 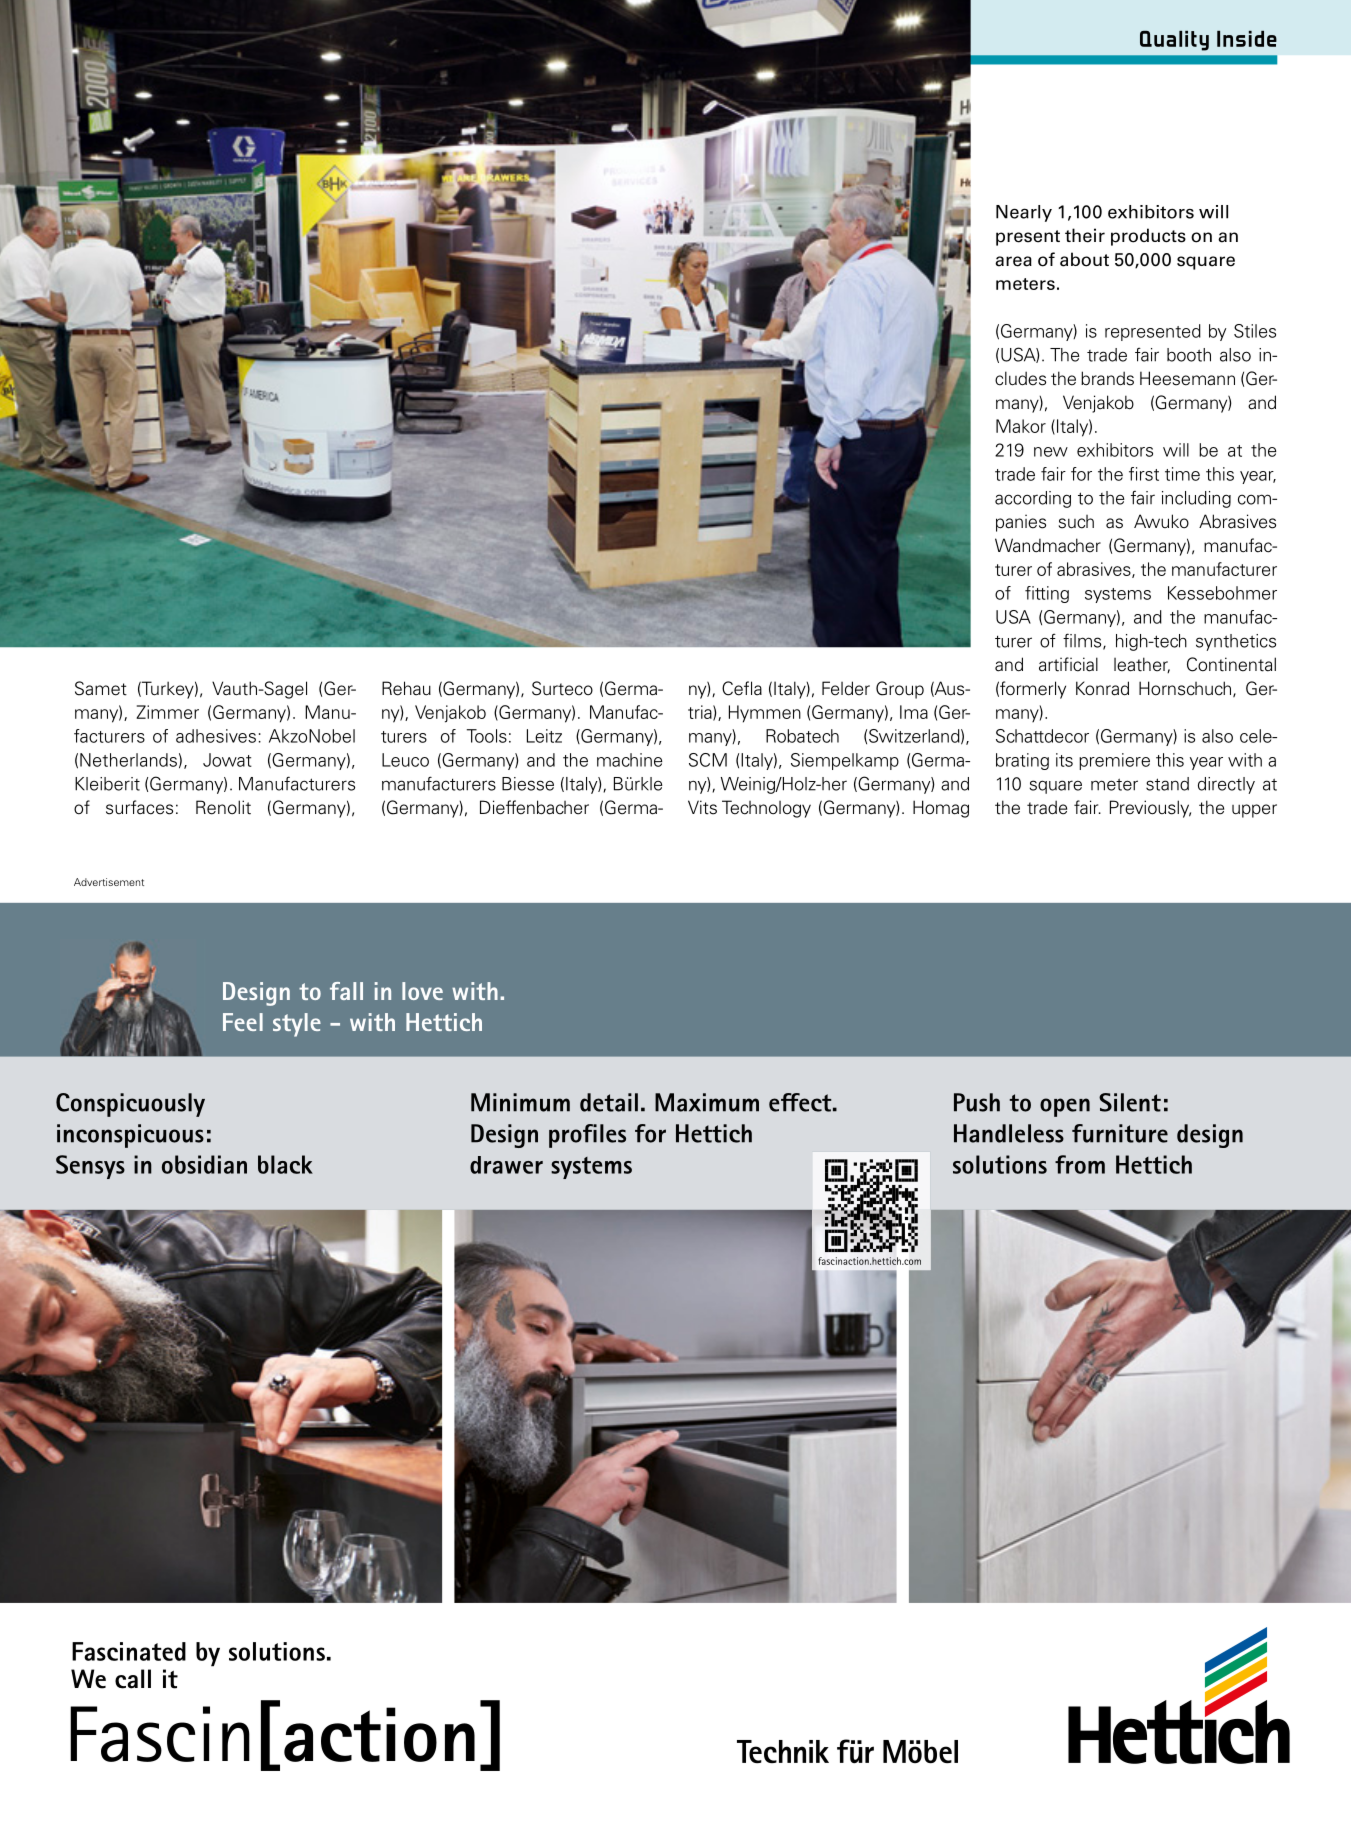 I want to click on Fascinated, so click(x=129, y=1651).
